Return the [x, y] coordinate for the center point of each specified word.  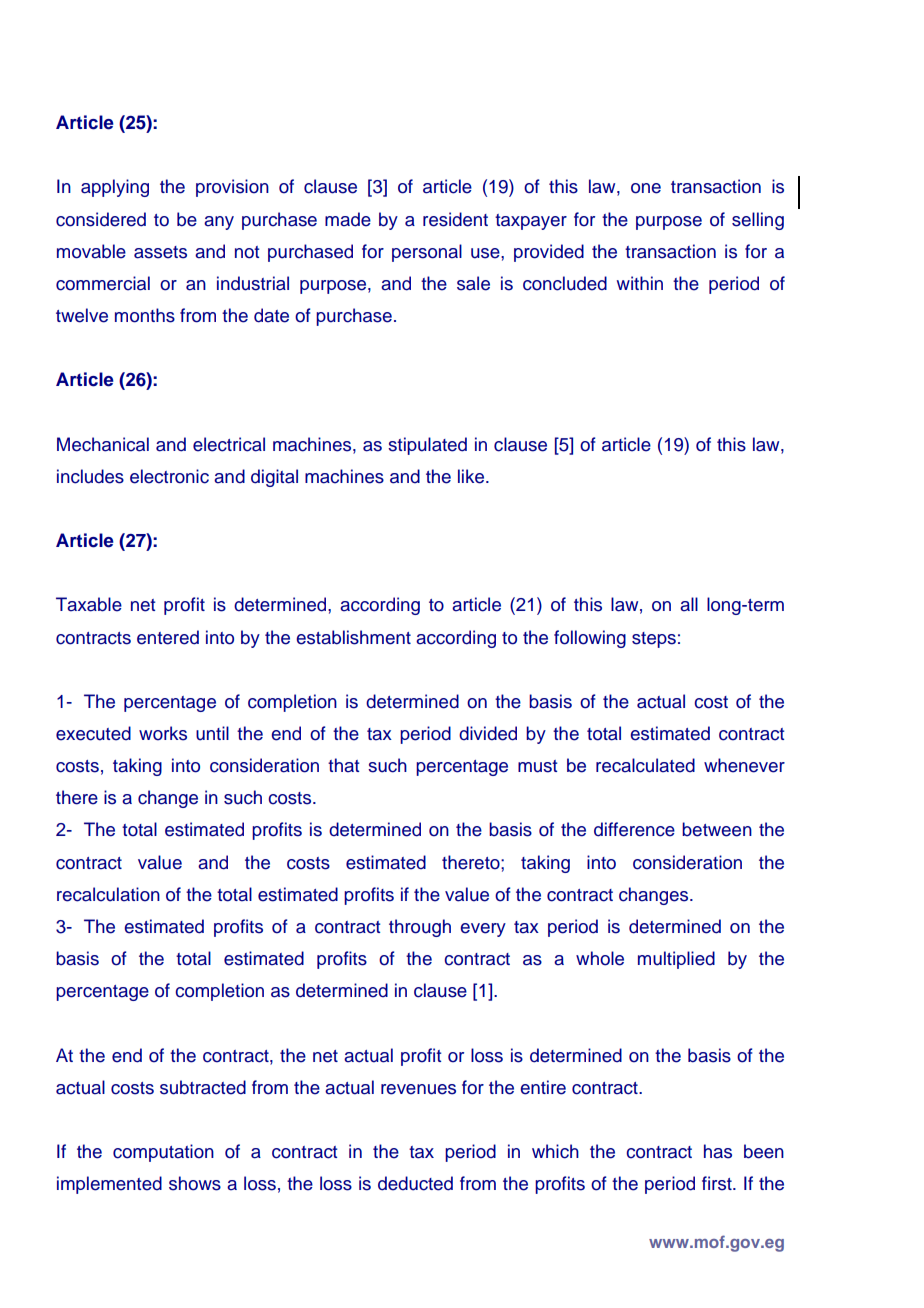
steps [654, 640]
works [163, 733]
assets [160, 252]
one [646, 188]
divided [488, 733]
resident [455, 219]
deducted [415, 1183]
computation [163, 1153]
